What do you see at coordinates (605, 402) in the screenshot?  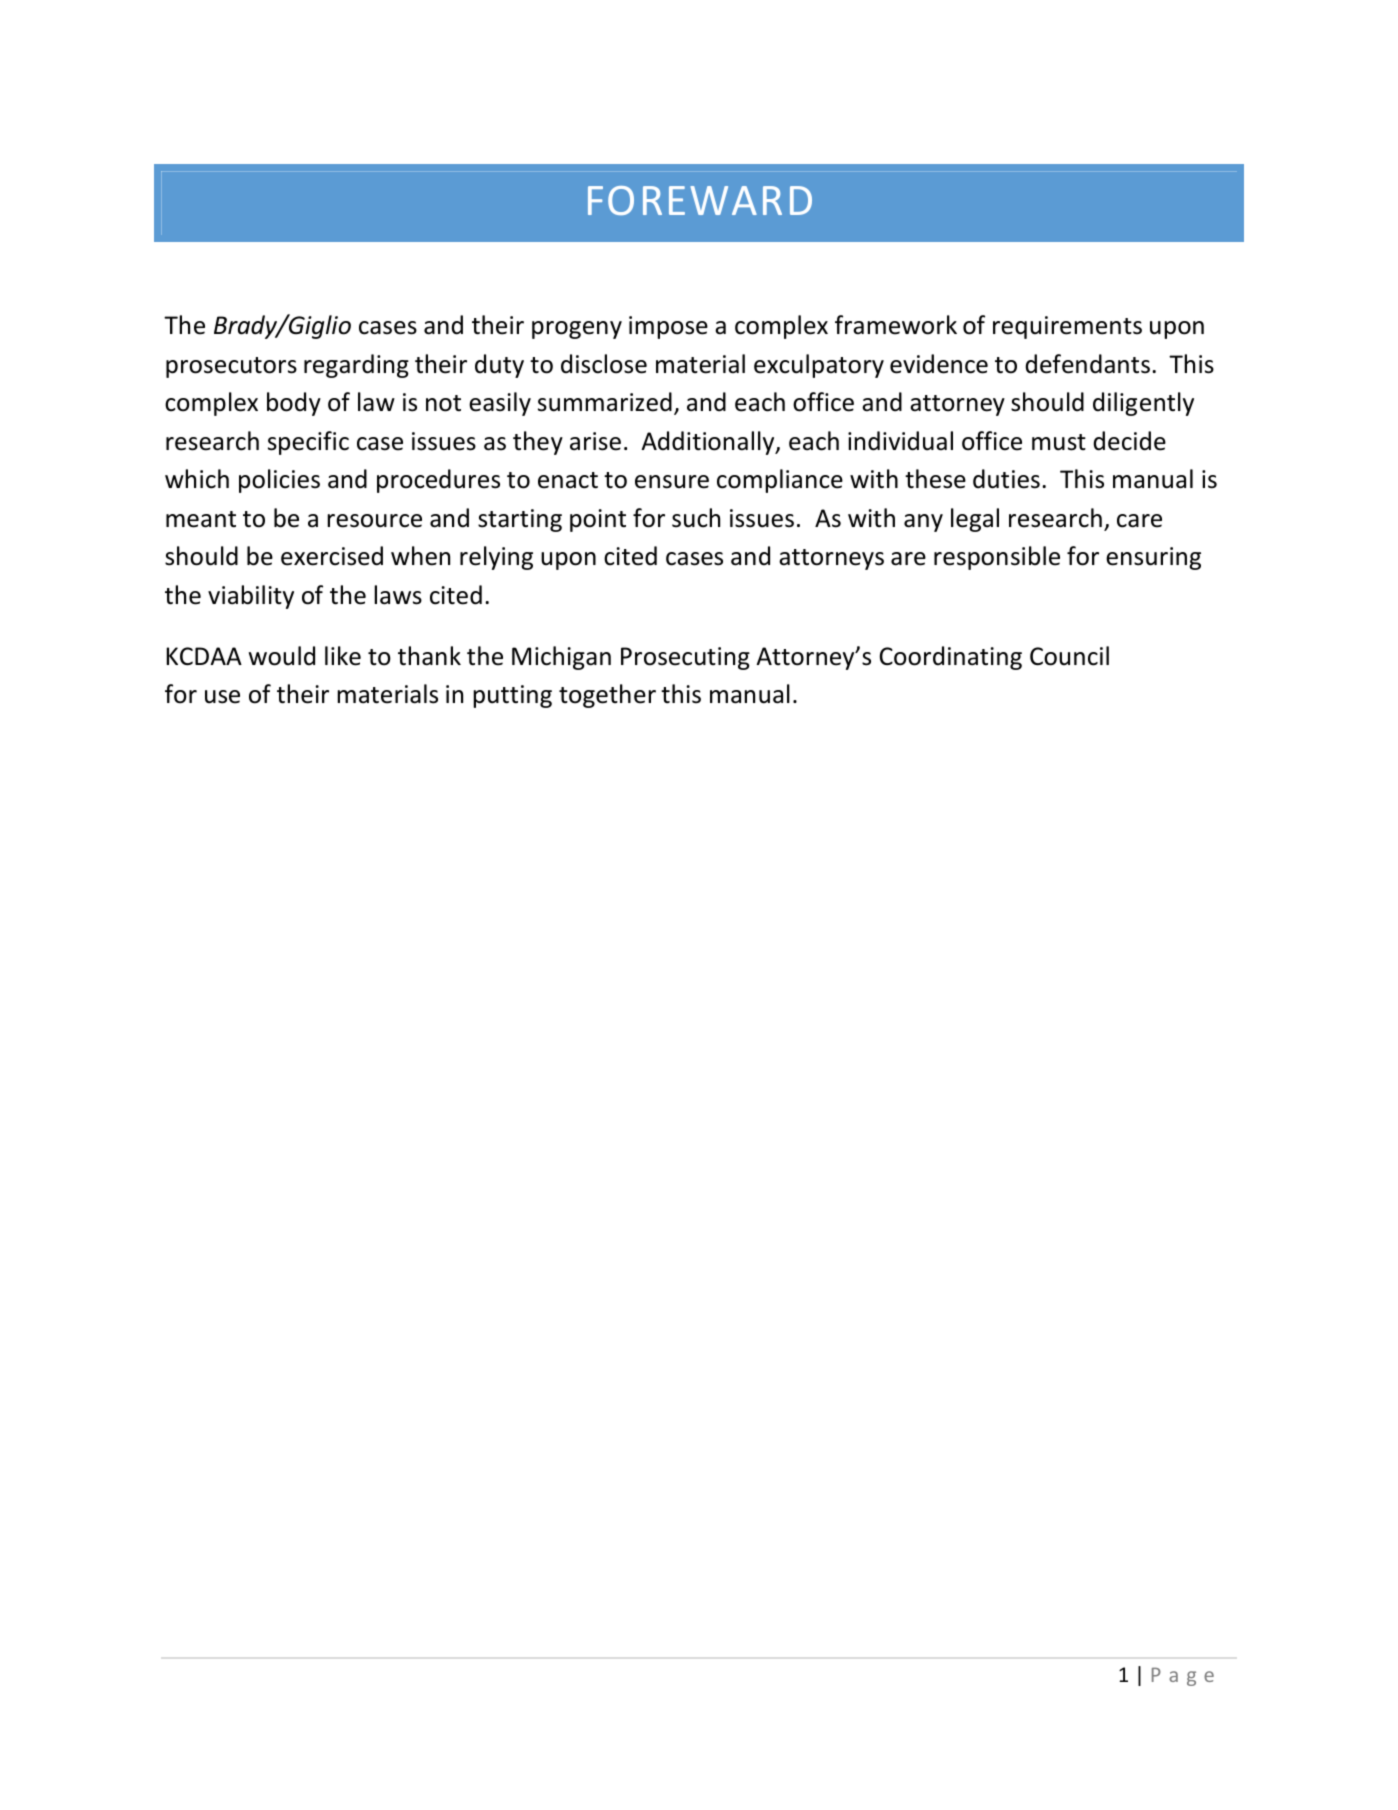 I see `summarized` at bounding box center [605, 402].
